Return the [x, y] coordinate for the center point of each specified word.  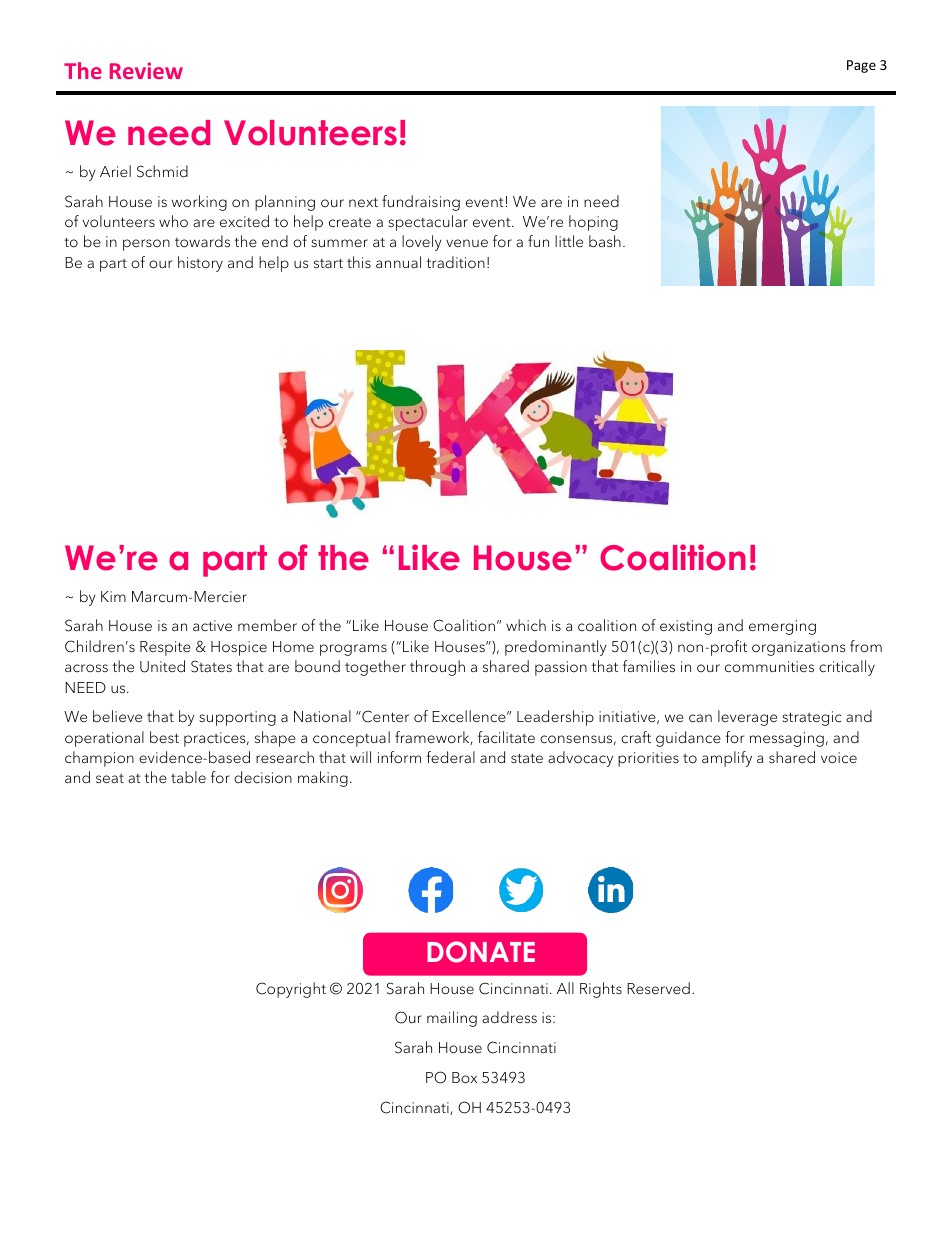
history [200, 264]
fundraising [421, 203]
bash [605, 241]
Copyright [291, 990]
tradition [456, 262]
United [162, 666]
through [437, 668]
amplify [727, 759]
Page [861, 66]
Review [146, 70]
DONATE [481, 952]
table [188, 777]
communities [769, 667]
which [526, 625]
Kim [113, 596]
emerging [782, 627]
